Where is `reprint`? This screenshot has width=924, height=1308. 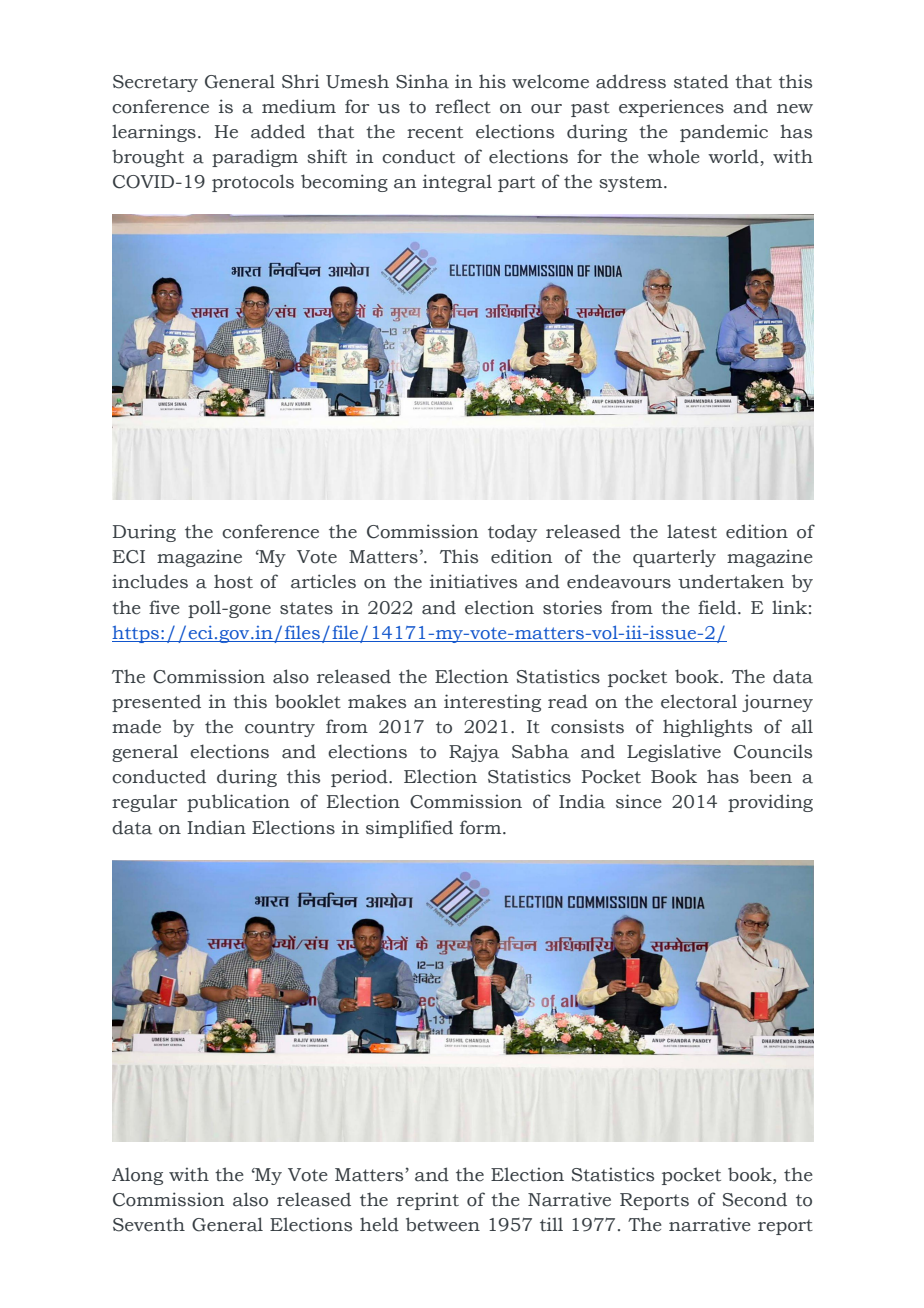
reprint is located at coordinates (428, 1201).
